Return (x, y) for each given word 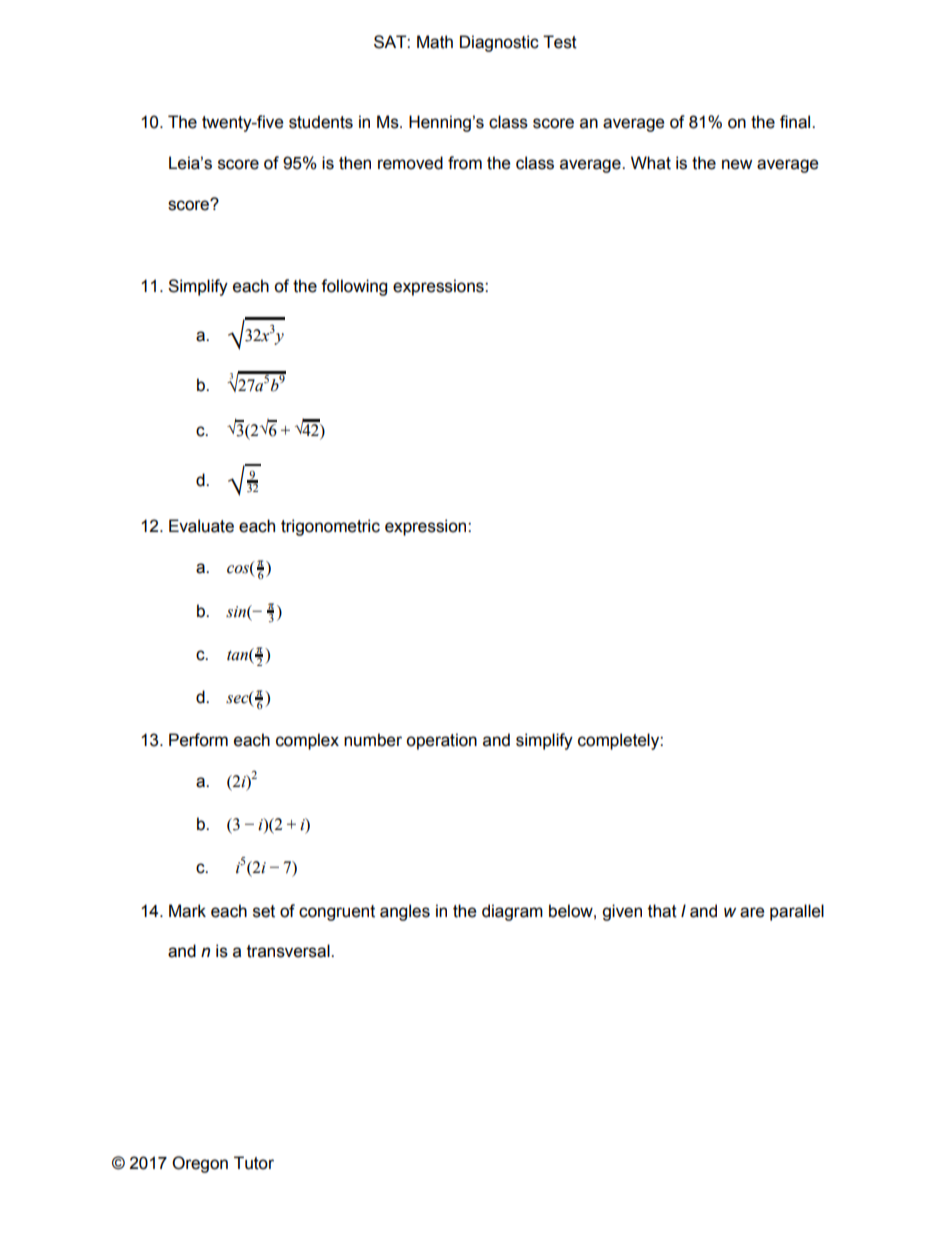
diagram (512, 912)
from (465, 163)
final (796, 122)
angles (405, 912)
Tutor (254, 1163)
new (737, 164)
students (321, 122)
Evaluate (201, 526)
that (662, 911)
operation (441, 741)
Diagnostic (499, 43)
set (264, 911)
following (354, 287)
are (752, 912)
